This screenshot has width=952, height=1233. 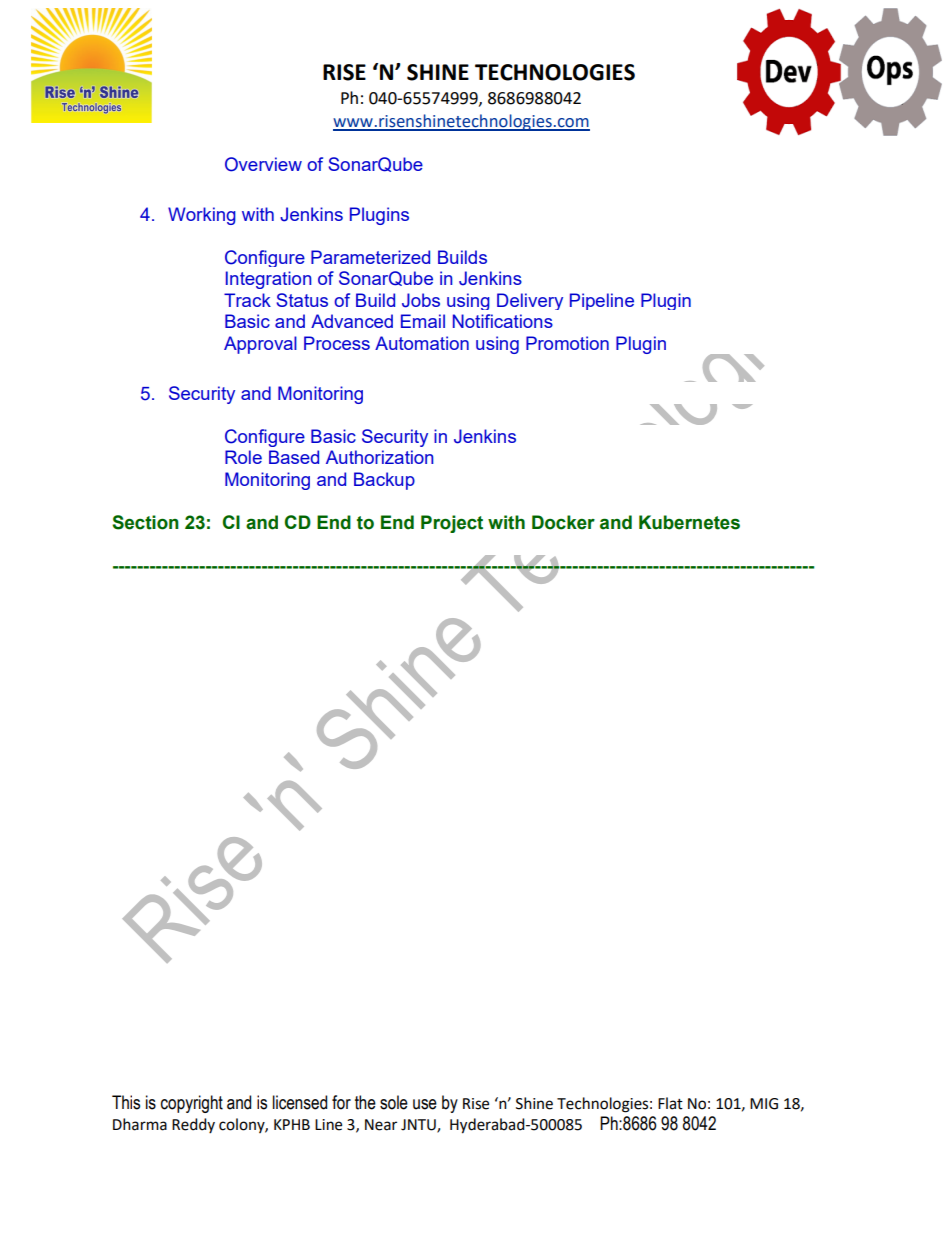 I want to click on Kubernetes, so click(x=689, y=522).
